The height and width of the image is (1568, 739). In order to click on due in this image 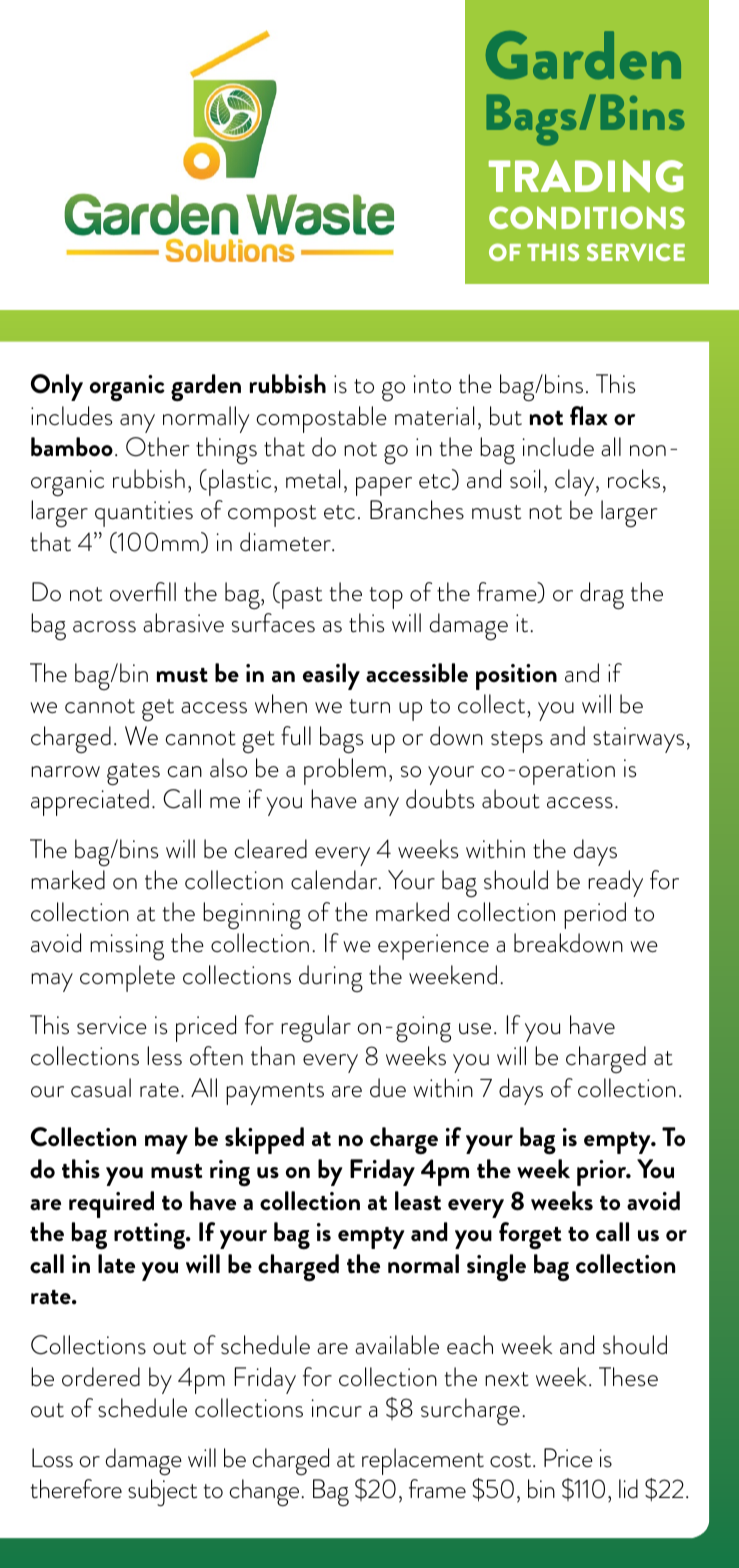, I will do `click(388, 1088)`.
